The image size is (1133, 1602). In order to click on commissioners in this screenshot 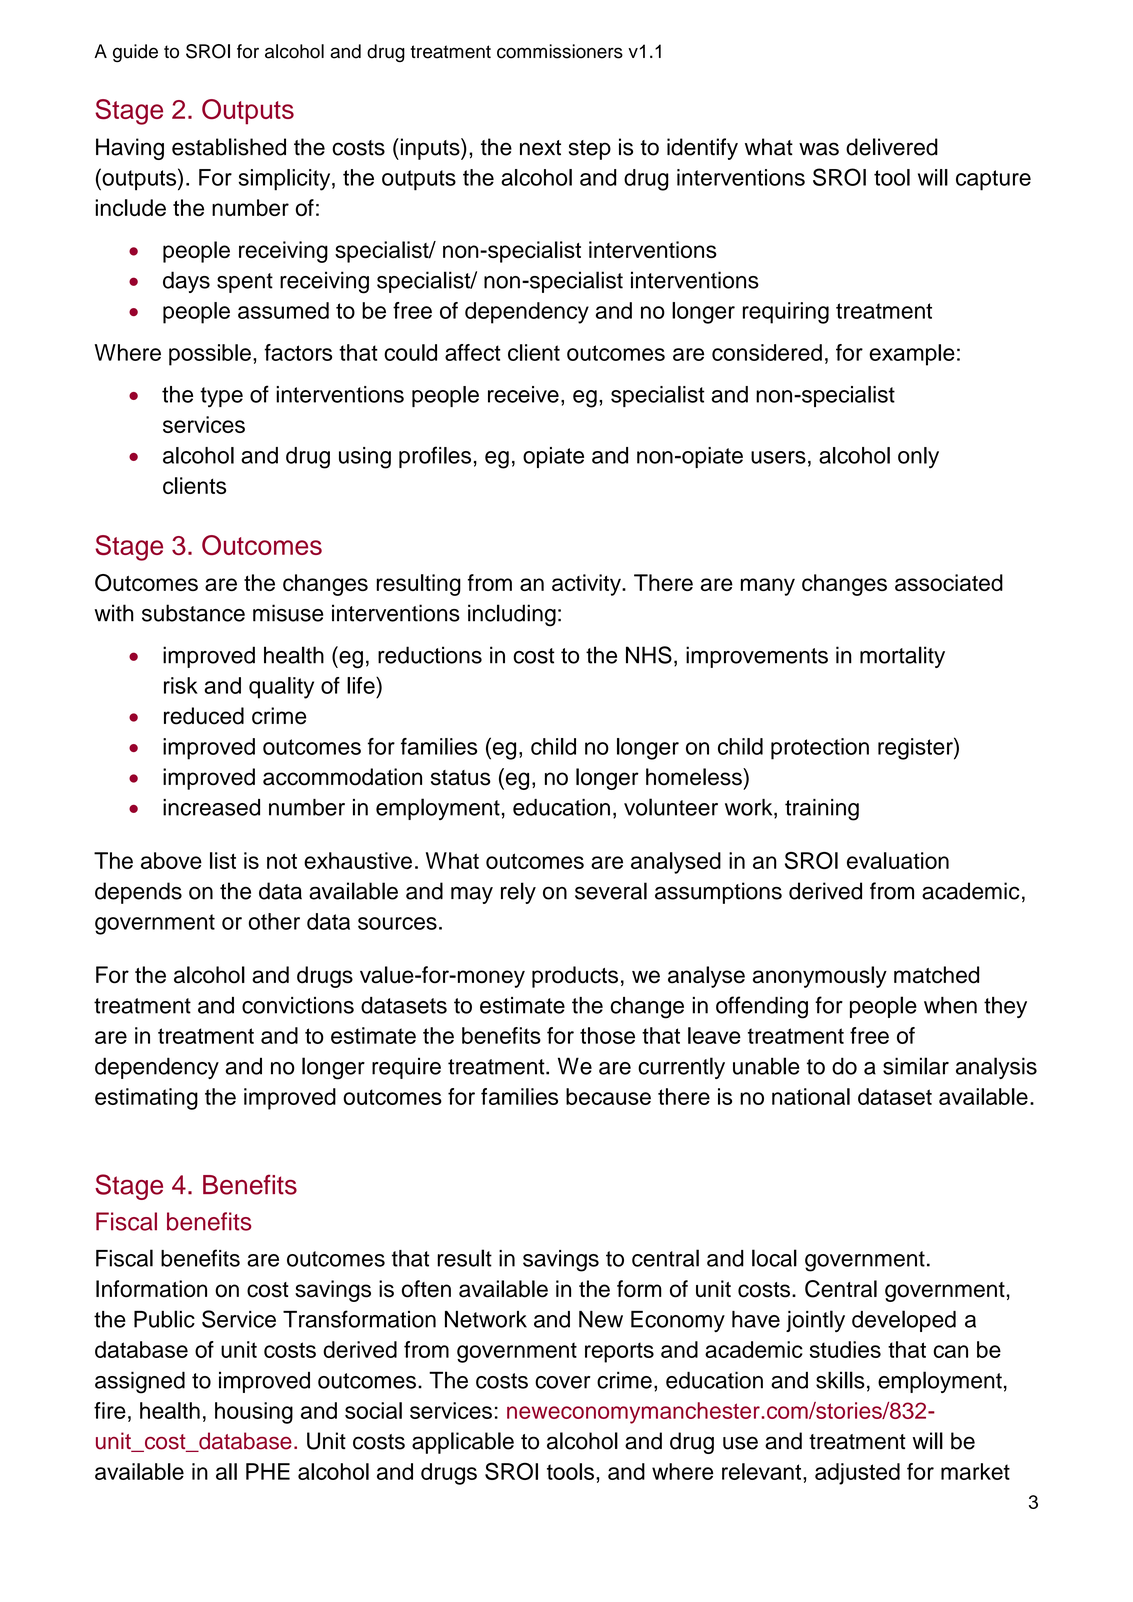, I will do `click(560, 51)`.
